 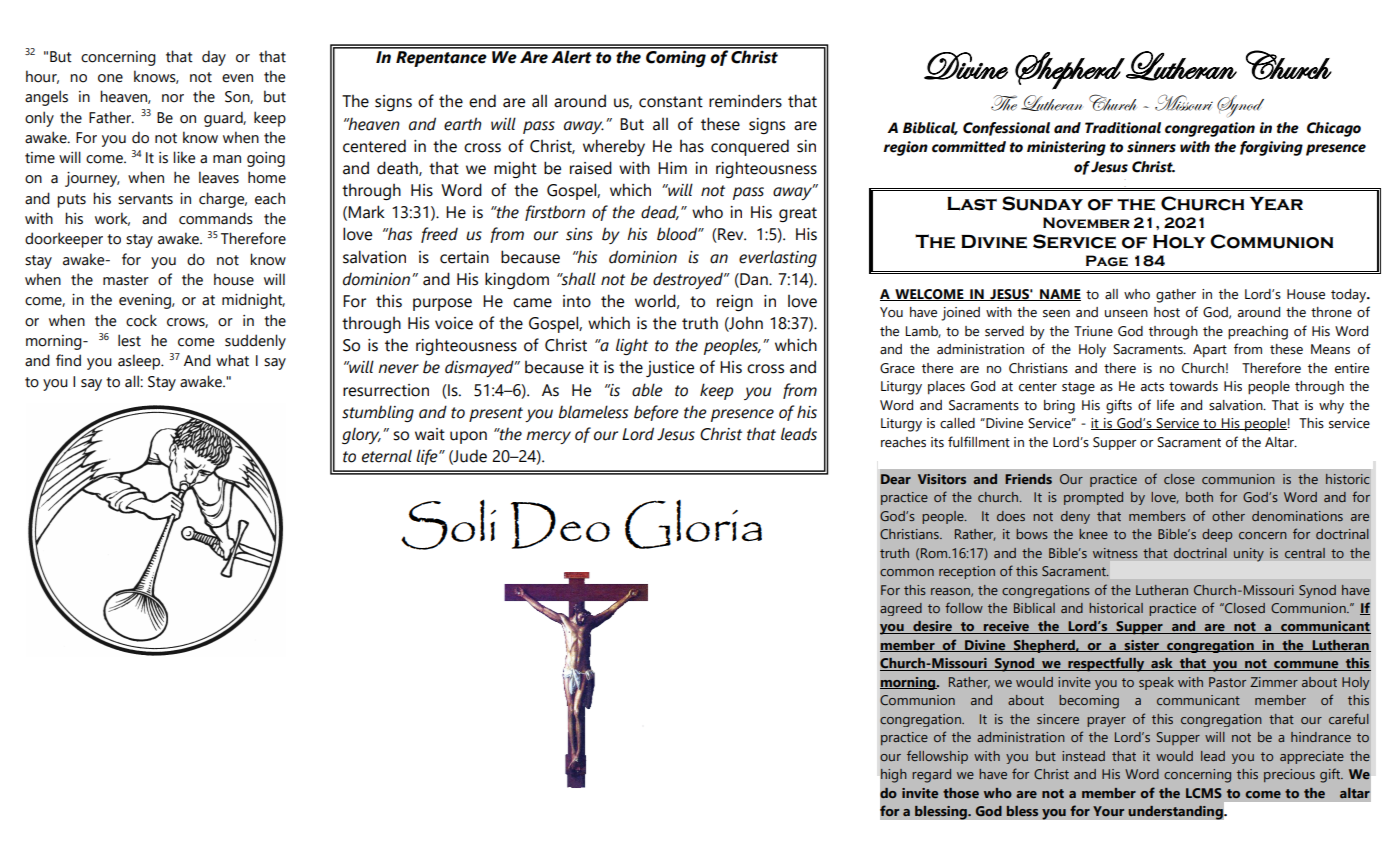 I want to click on regard, so click(x=931, y=776).
